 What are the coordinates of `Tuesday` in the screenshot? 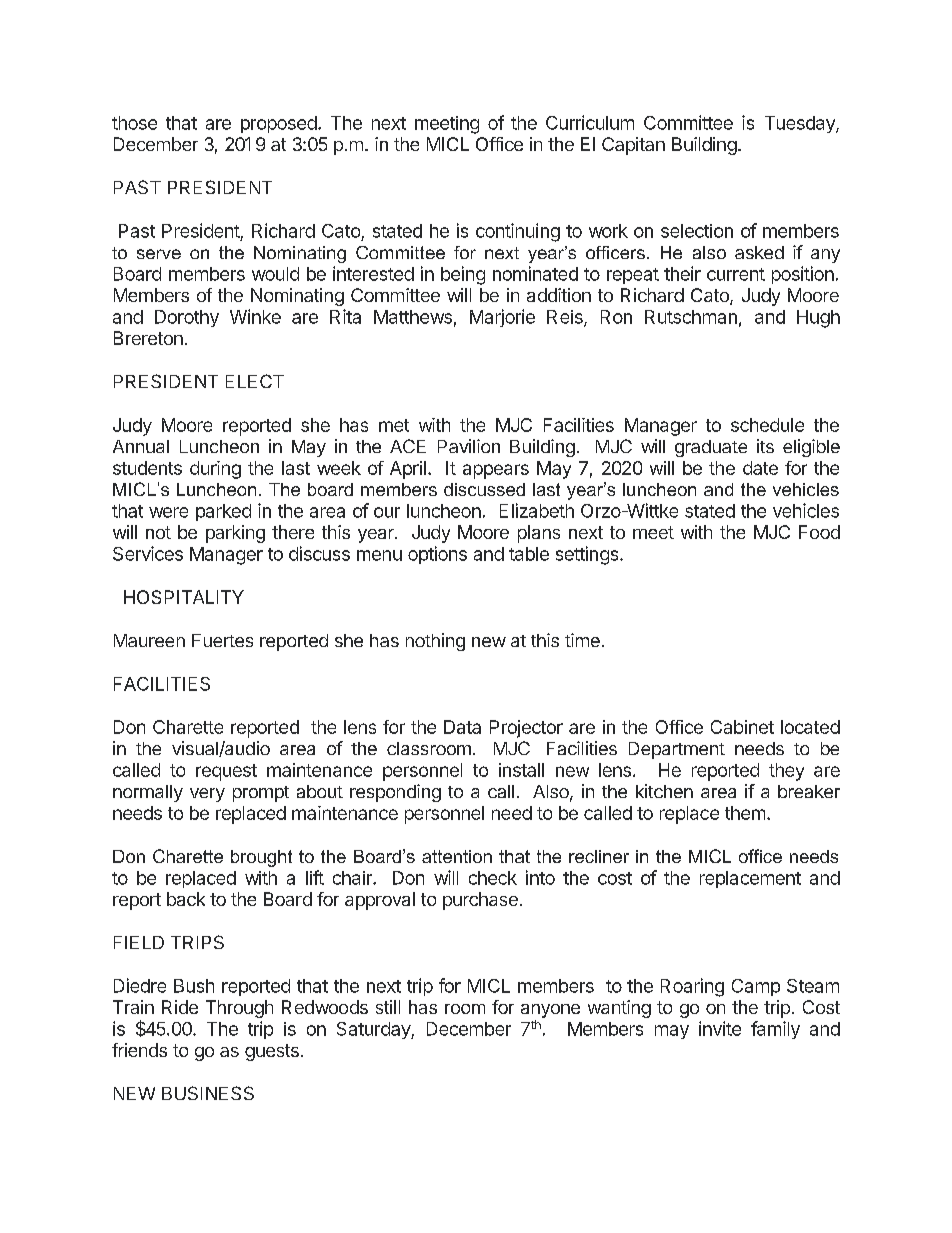 It's located at (801, 124).
